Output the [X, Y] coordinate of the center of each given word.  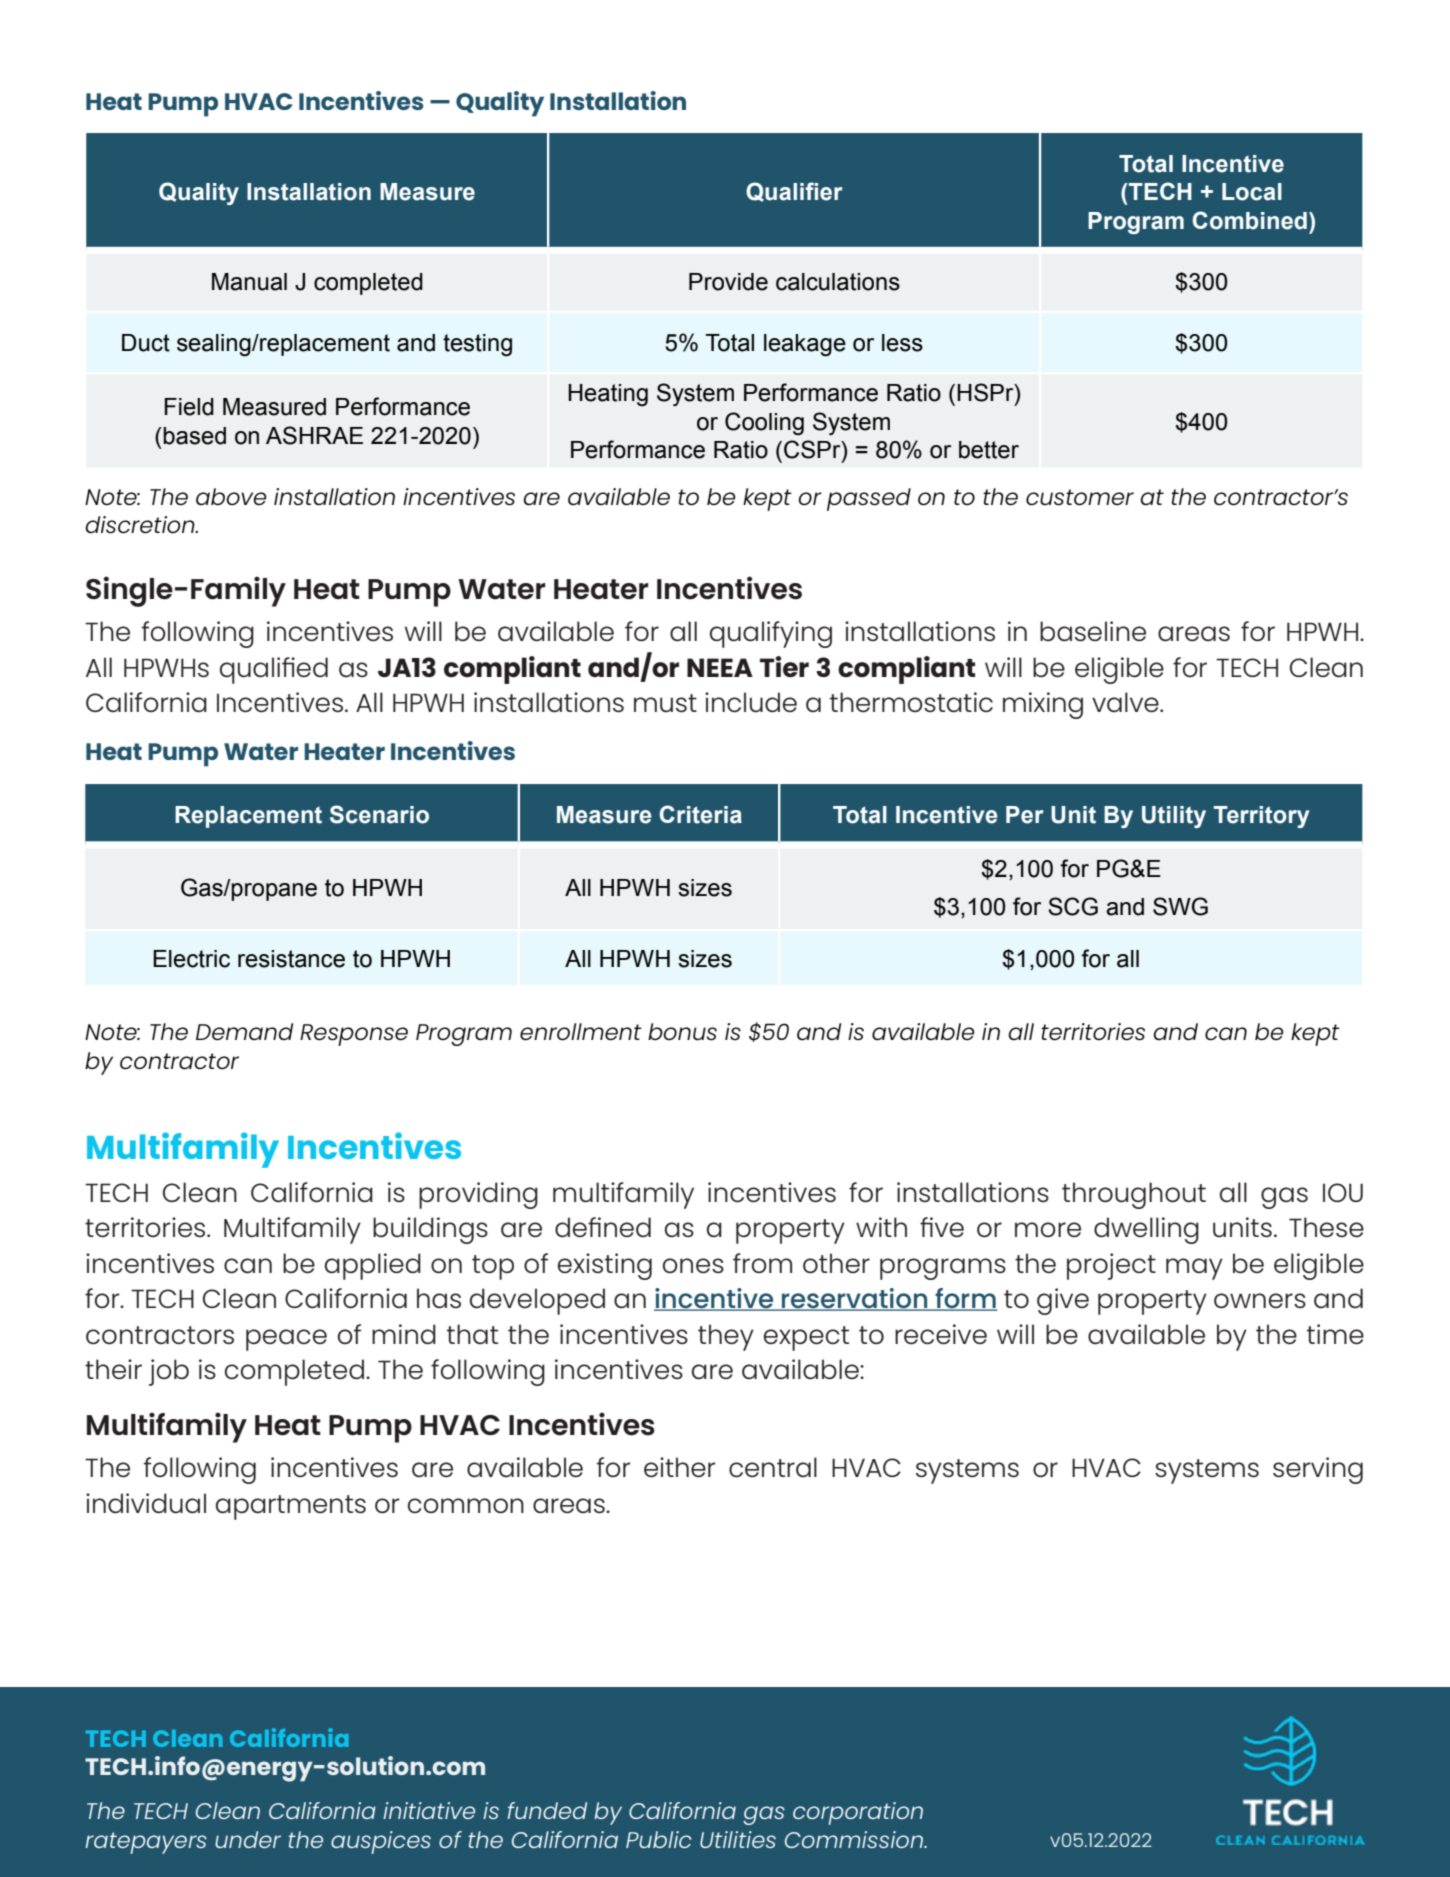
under [248, 1839]
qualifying [771, 634]
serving [1318, 1470]
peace [286, 1340]
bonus [682, 1032]
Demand [244, 1031]
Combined [1249, 220]
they [726, 1337]
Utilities [738, 1839]
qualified [274, 670]
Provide [728, 282]
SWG [1180, 906]
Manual [249, 282]
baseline [1093, 631]
